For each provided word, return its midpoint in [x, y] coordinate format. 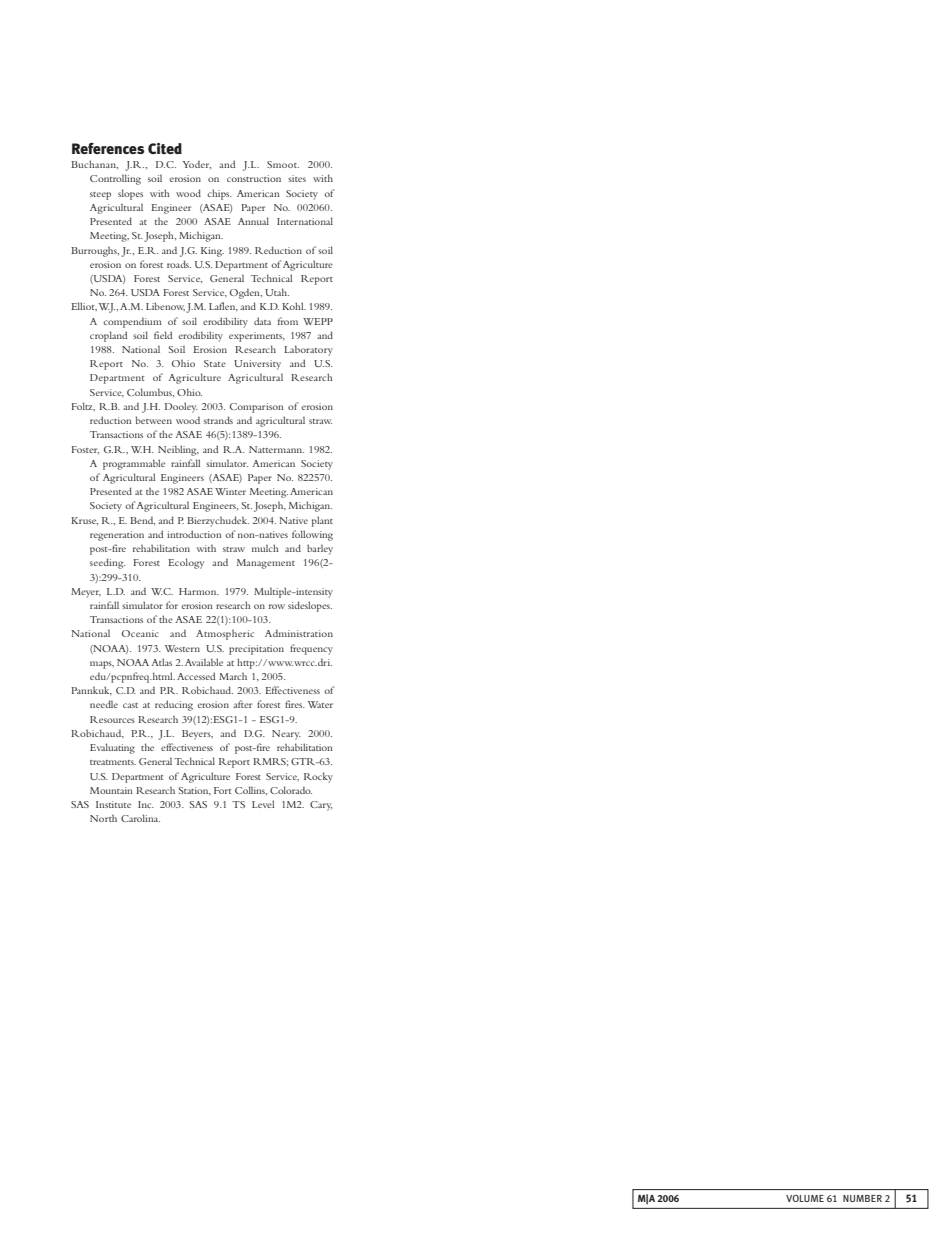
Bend [142, 521]
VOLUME [805, 1198]
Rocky [318, 777]
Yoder [196, 165]
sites [297, 178]
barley [320, 549]
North [103, 818]
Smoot [283, 164]
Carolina [140, 818]
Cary [321, 806]
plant [322, 521]
